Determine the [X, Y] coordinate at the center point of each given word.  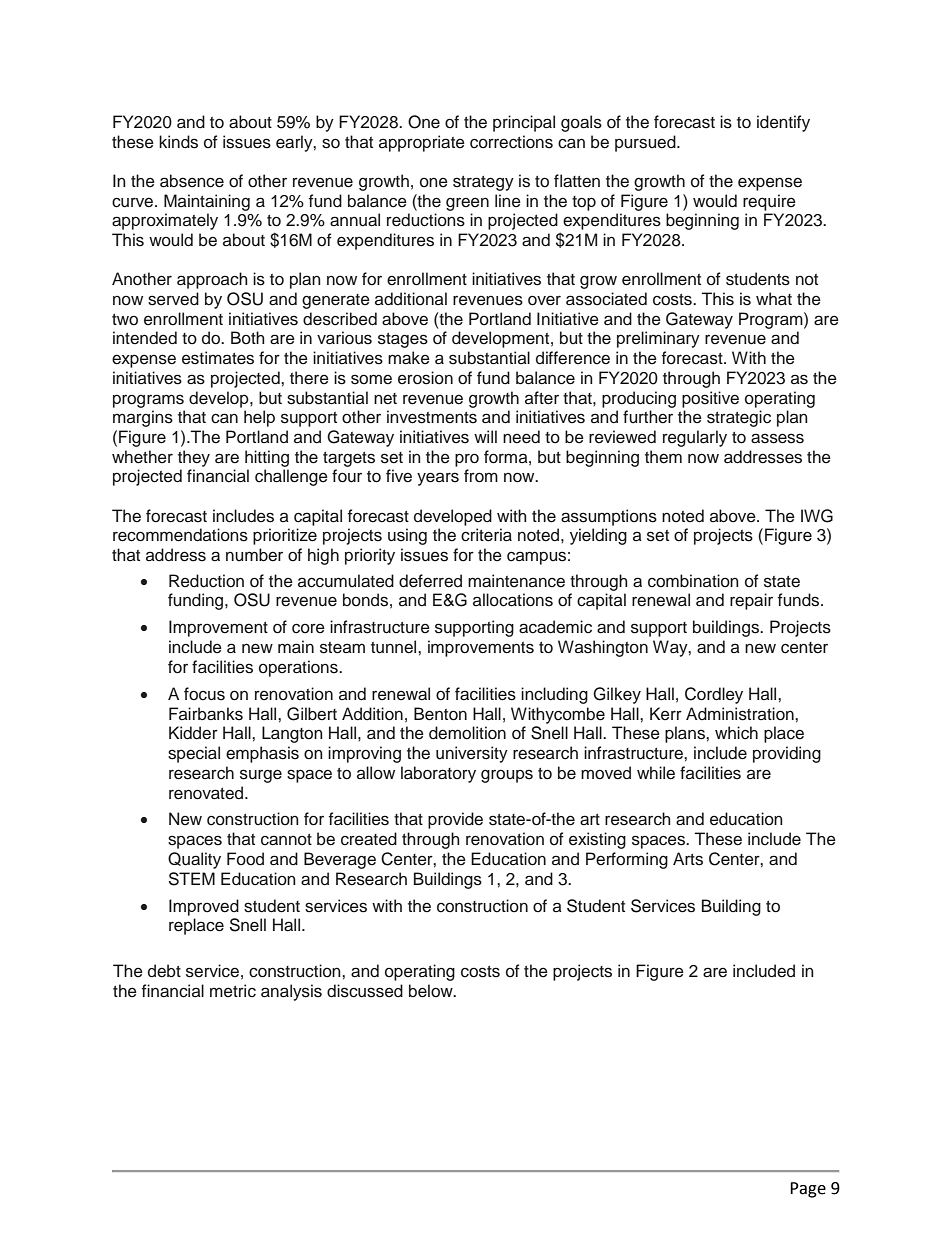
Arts [688, 859]
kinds [178, 142]
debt [164, 971]
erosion [425, 378]
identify [783, 123]
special [194, 754]
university [472, 754]
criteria [486, 535]
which [736, 733]
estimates [218, 358]
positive [710, 399]
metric [233, 991]
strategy [483, 183]
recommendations [180, 535]
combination [693, 581]
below [432, 991]
